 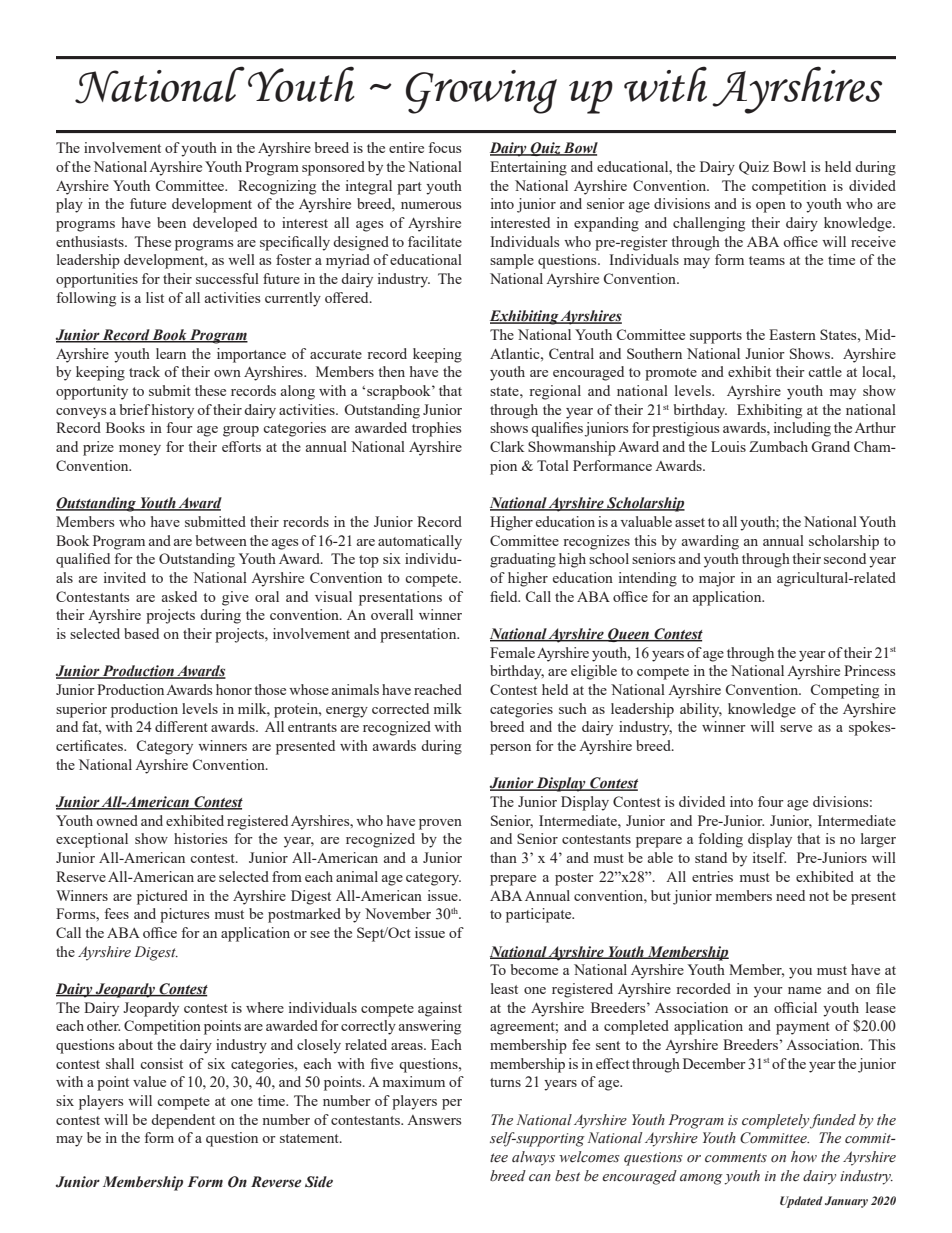 I want to click on folding, so click(x=720, y=840).
